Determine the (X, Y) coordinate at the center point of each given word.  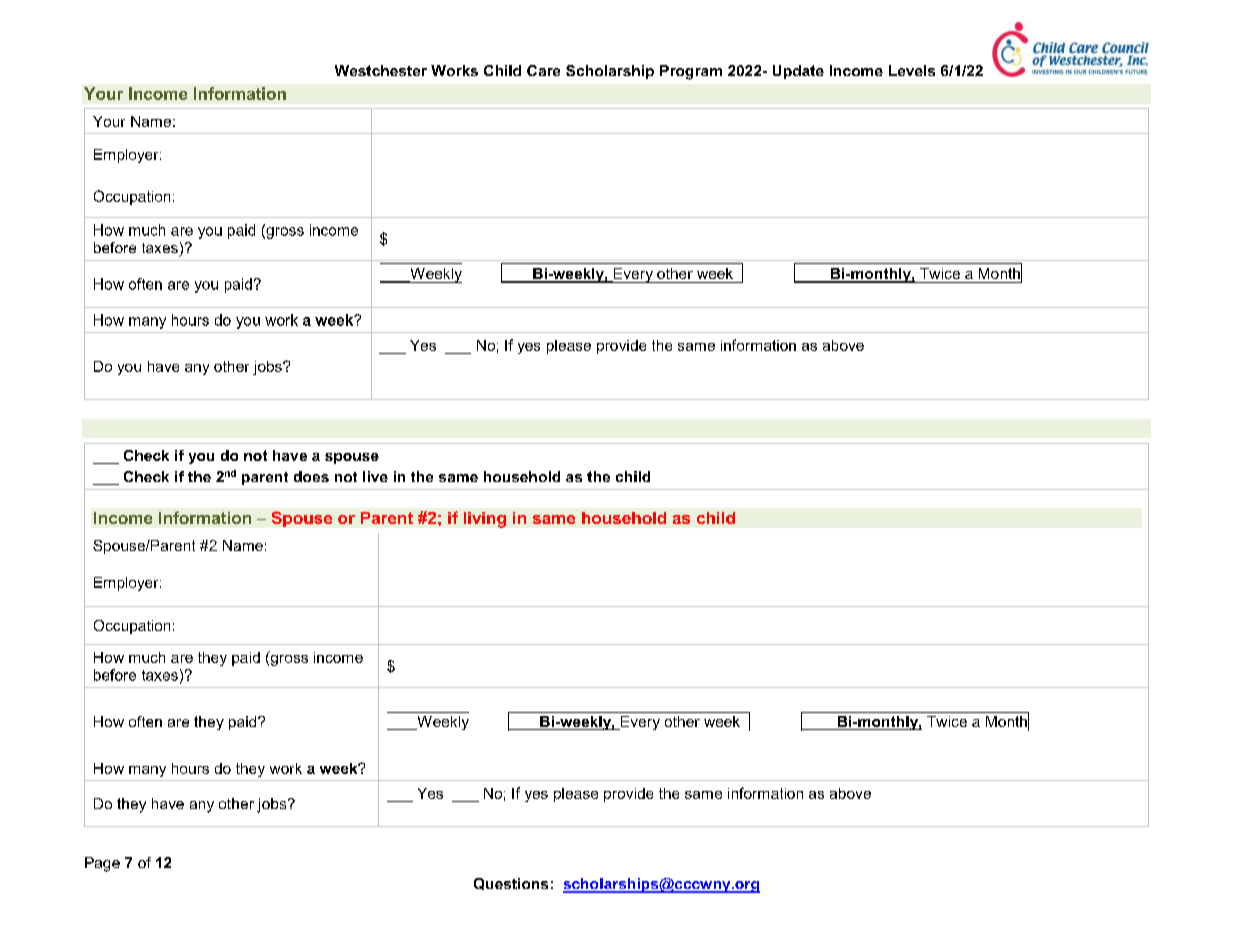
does (311, 476)
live (375, 476)
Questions (511, 884)
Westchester (381, 70)
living (485, 520)
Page (102, 864)
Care (543, 70)
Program (691, 72)
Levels (912, 70)
